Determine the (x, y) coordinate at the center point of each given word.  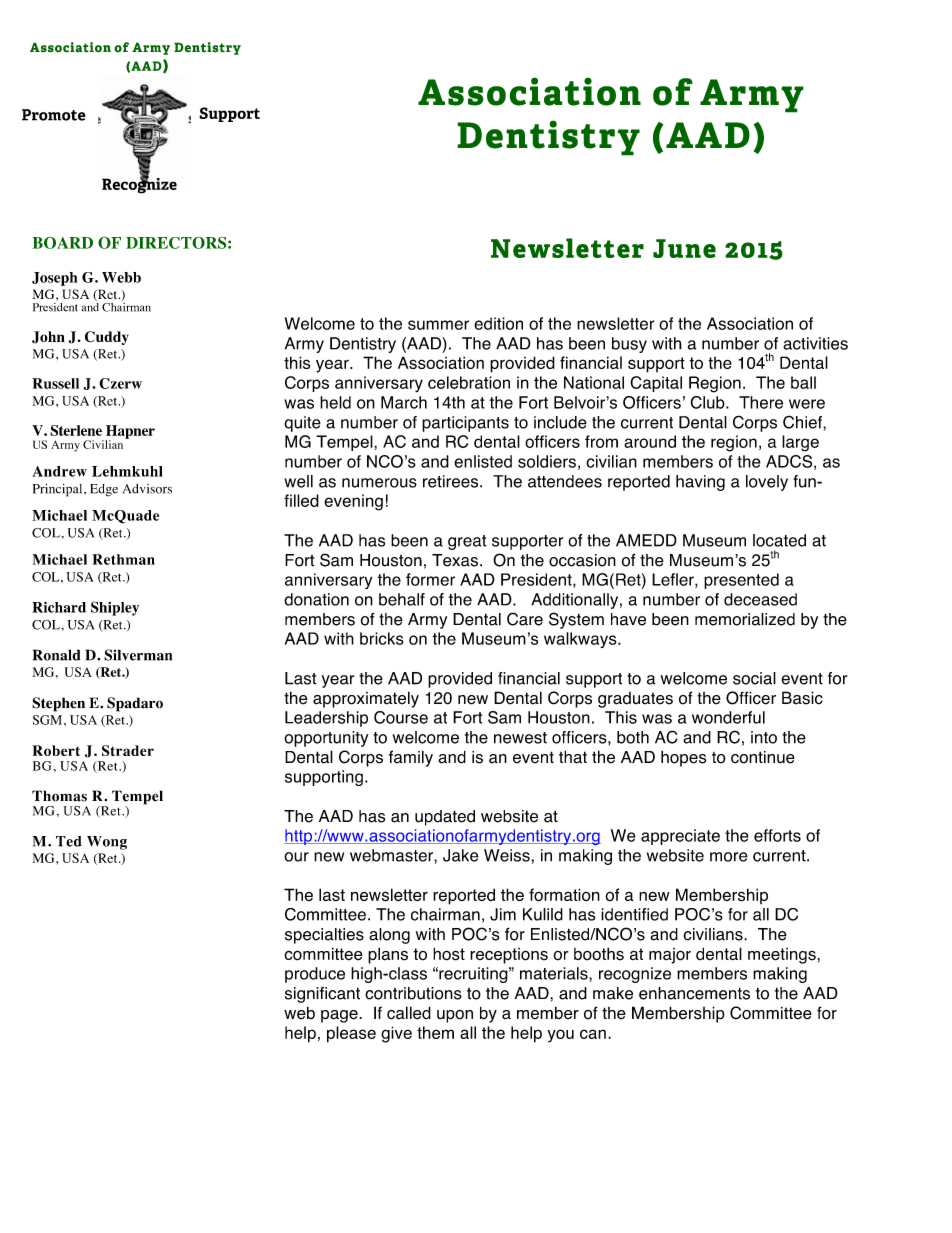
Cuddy (107, 338)
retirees (452, 481)
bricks (381, 638)
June (684, 248)
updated (445, 818)
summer (438, 325)
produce (315, 975)
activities (815, 343)
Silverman (138, 655)
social (754, 678)
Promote (53, 115)
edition (498, 323)
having (700, 483)
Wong (107, 843)
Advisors (147, 489)
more (729, 857)
